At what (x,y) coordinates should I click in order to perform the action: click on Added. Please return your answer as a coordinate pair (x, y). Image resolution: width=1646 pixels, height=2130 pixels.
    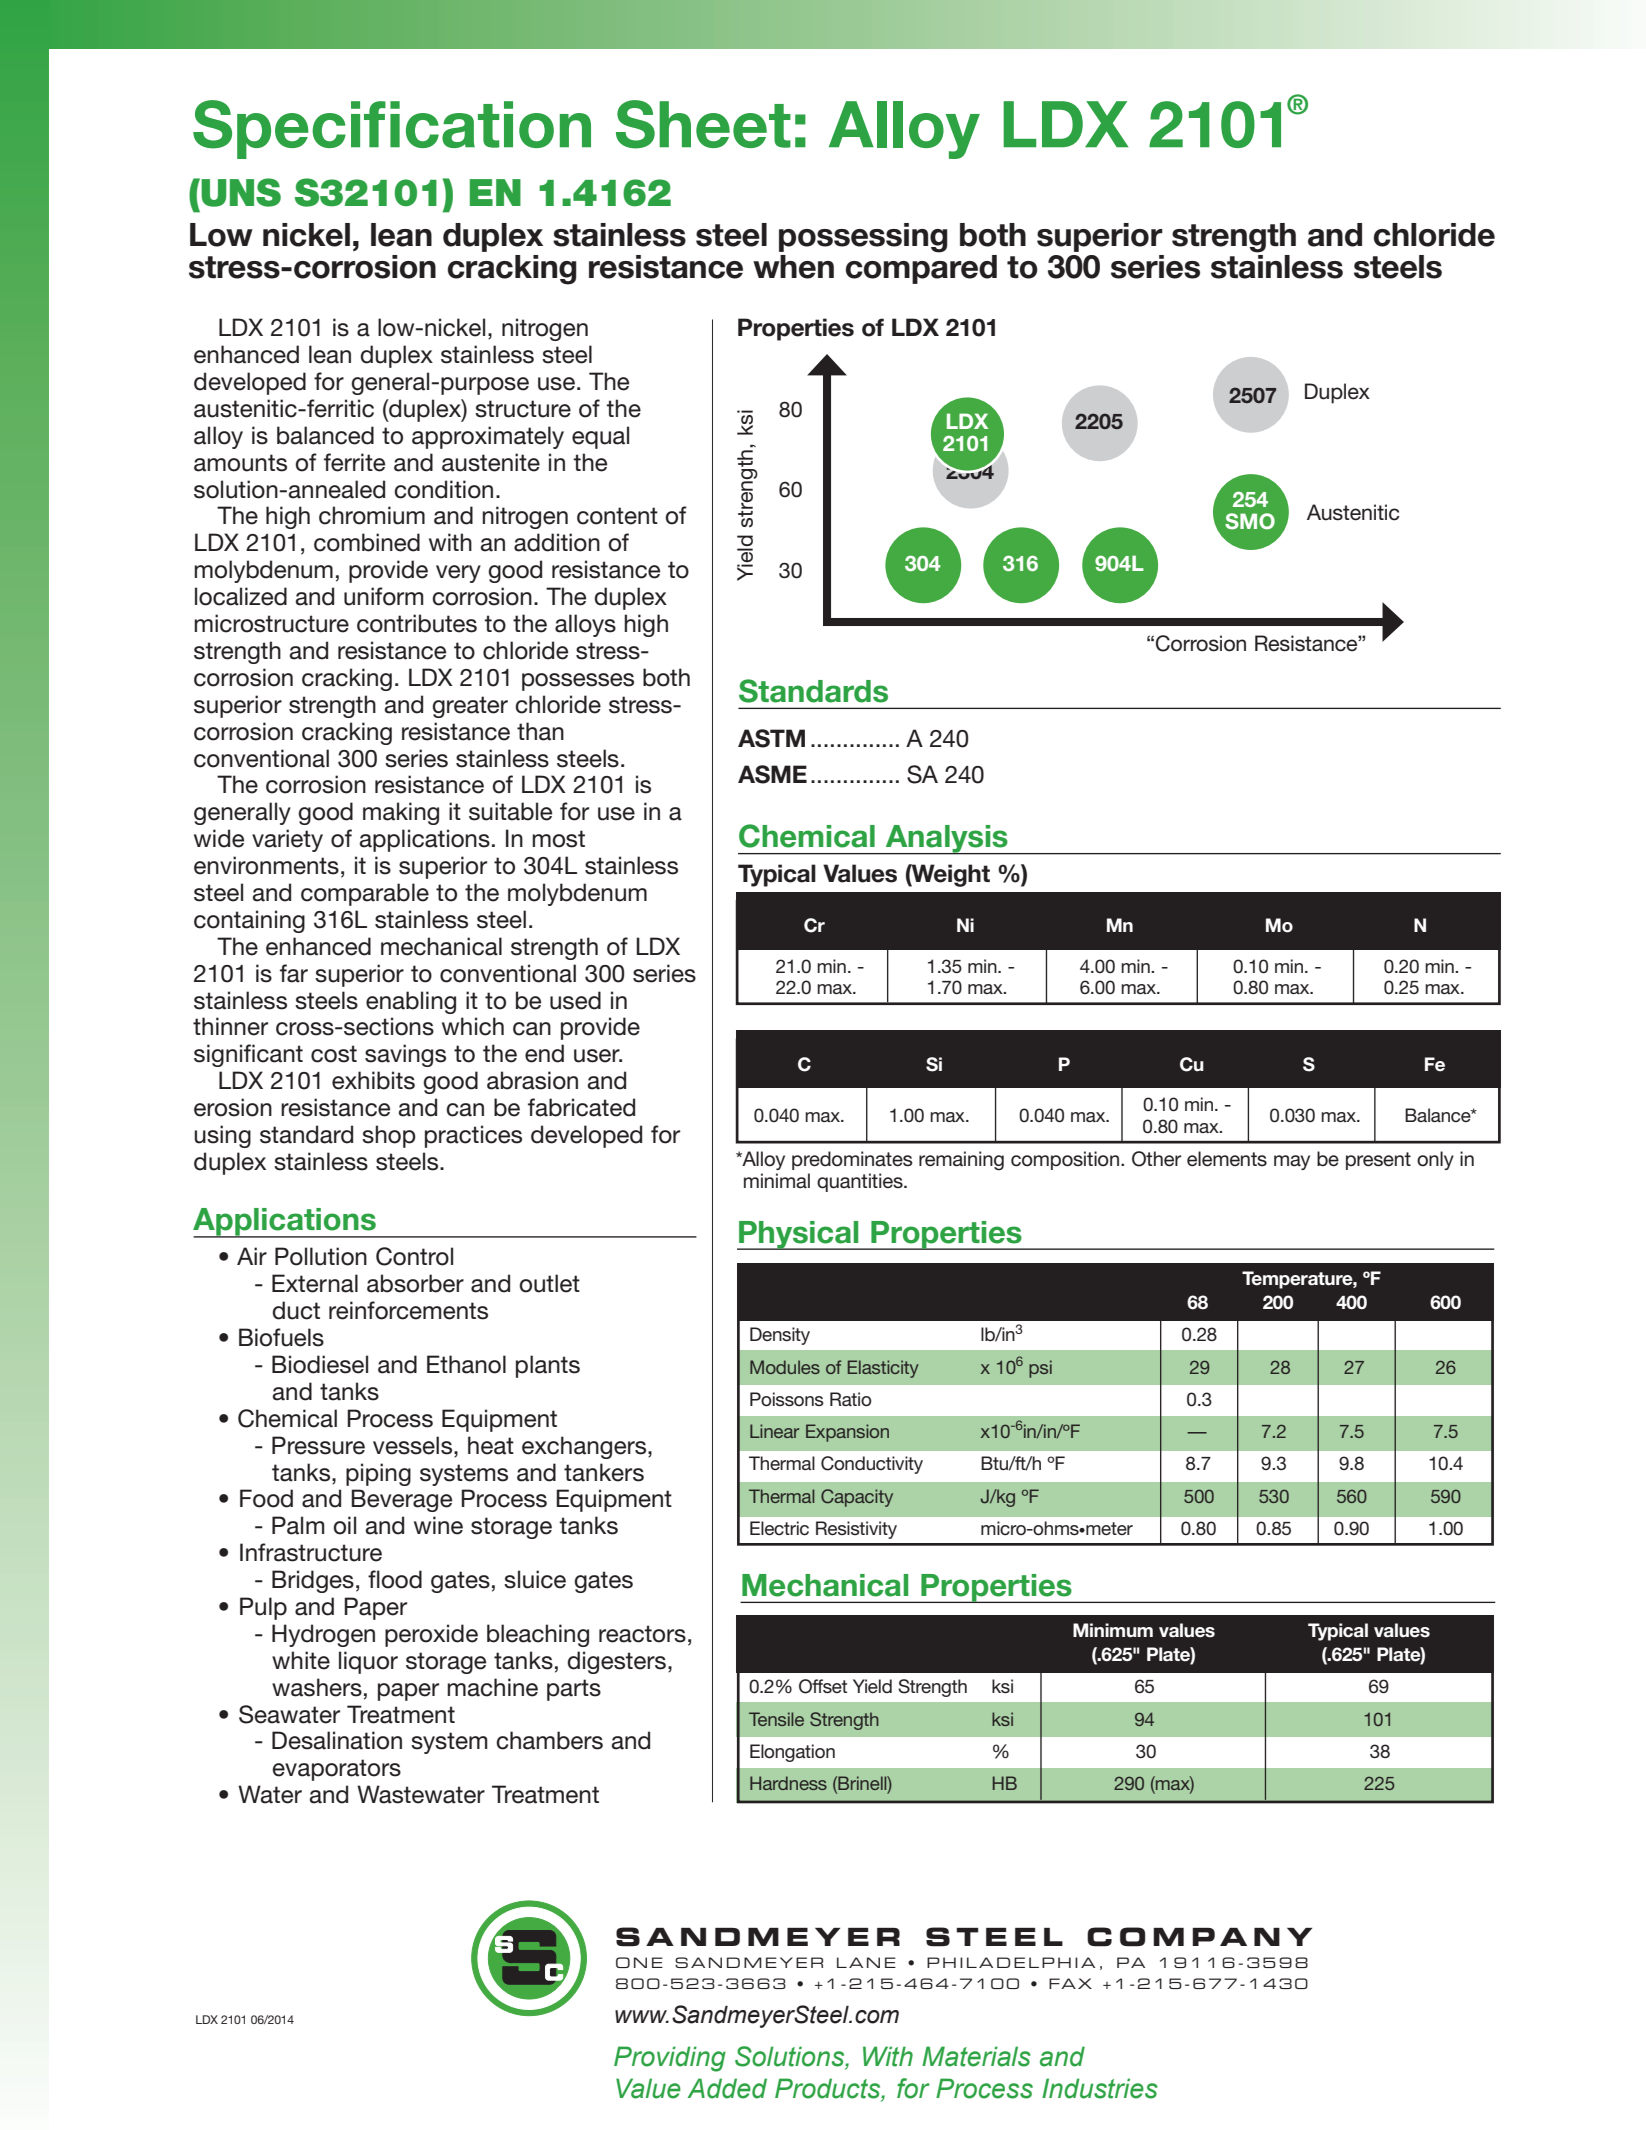
    Looking at the image, I should click on (727, 2088).
